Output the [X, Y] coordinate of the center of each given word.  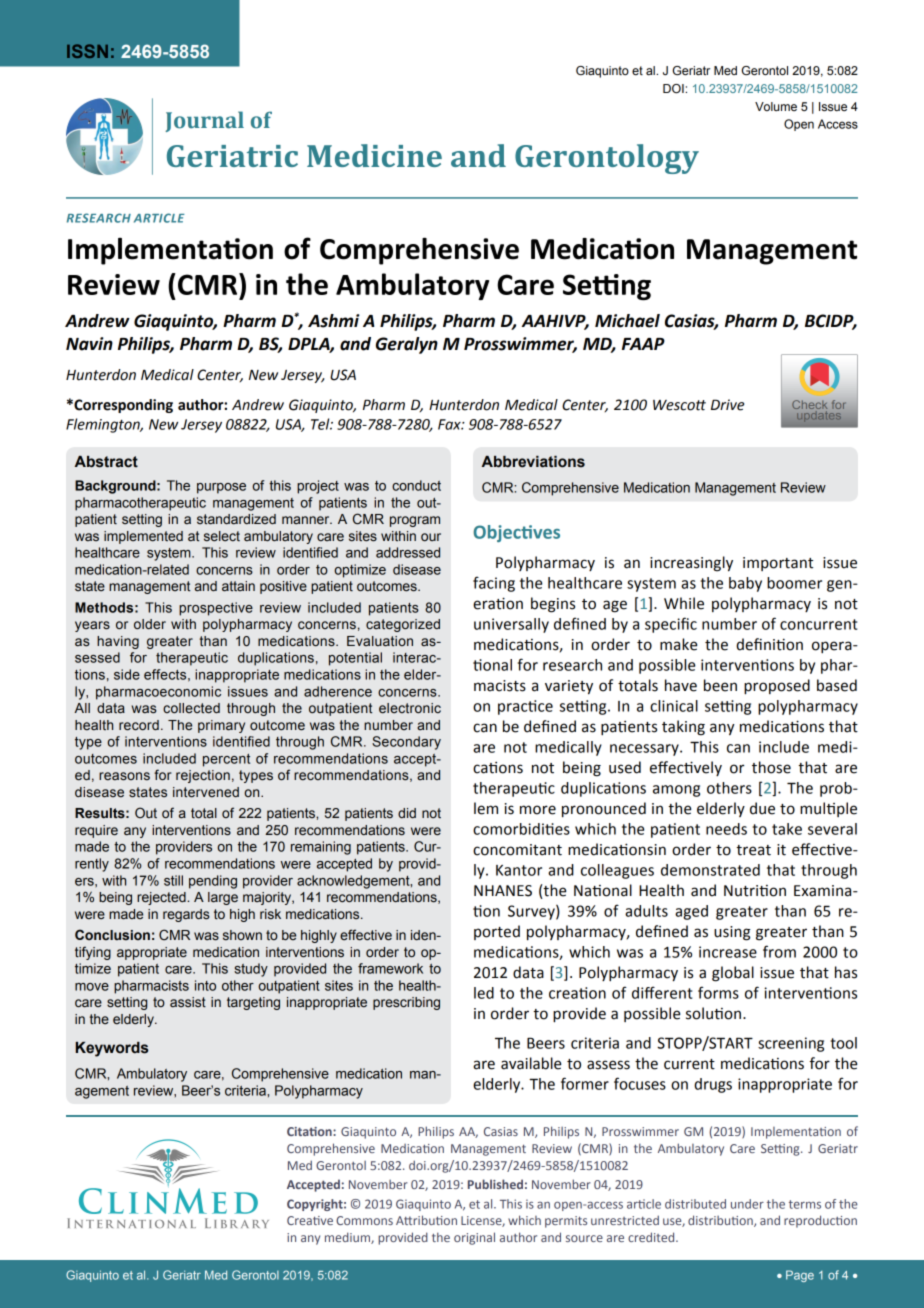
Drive [727, 405]
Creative [310, 1220]
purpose [221, 488]
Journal [204, 121]
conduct [416, 485]
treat [753, 850]
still [173, 880]
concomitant [517, 850]
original [474, 1238]
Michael [627, 321]
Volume [776, 106]
